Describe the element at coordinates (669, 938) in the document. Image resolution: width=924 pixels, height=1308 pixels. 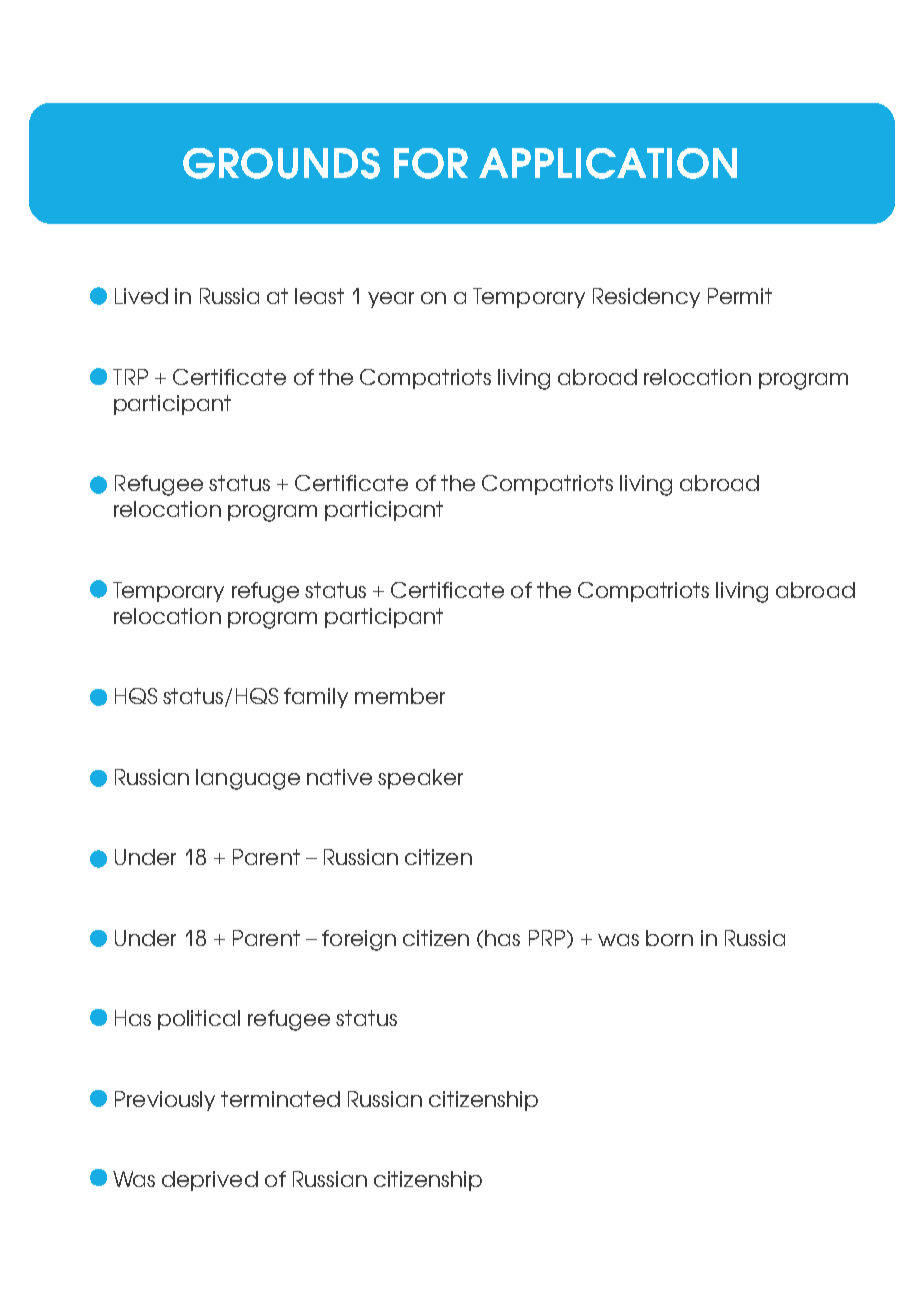
I see `born` at that location.
